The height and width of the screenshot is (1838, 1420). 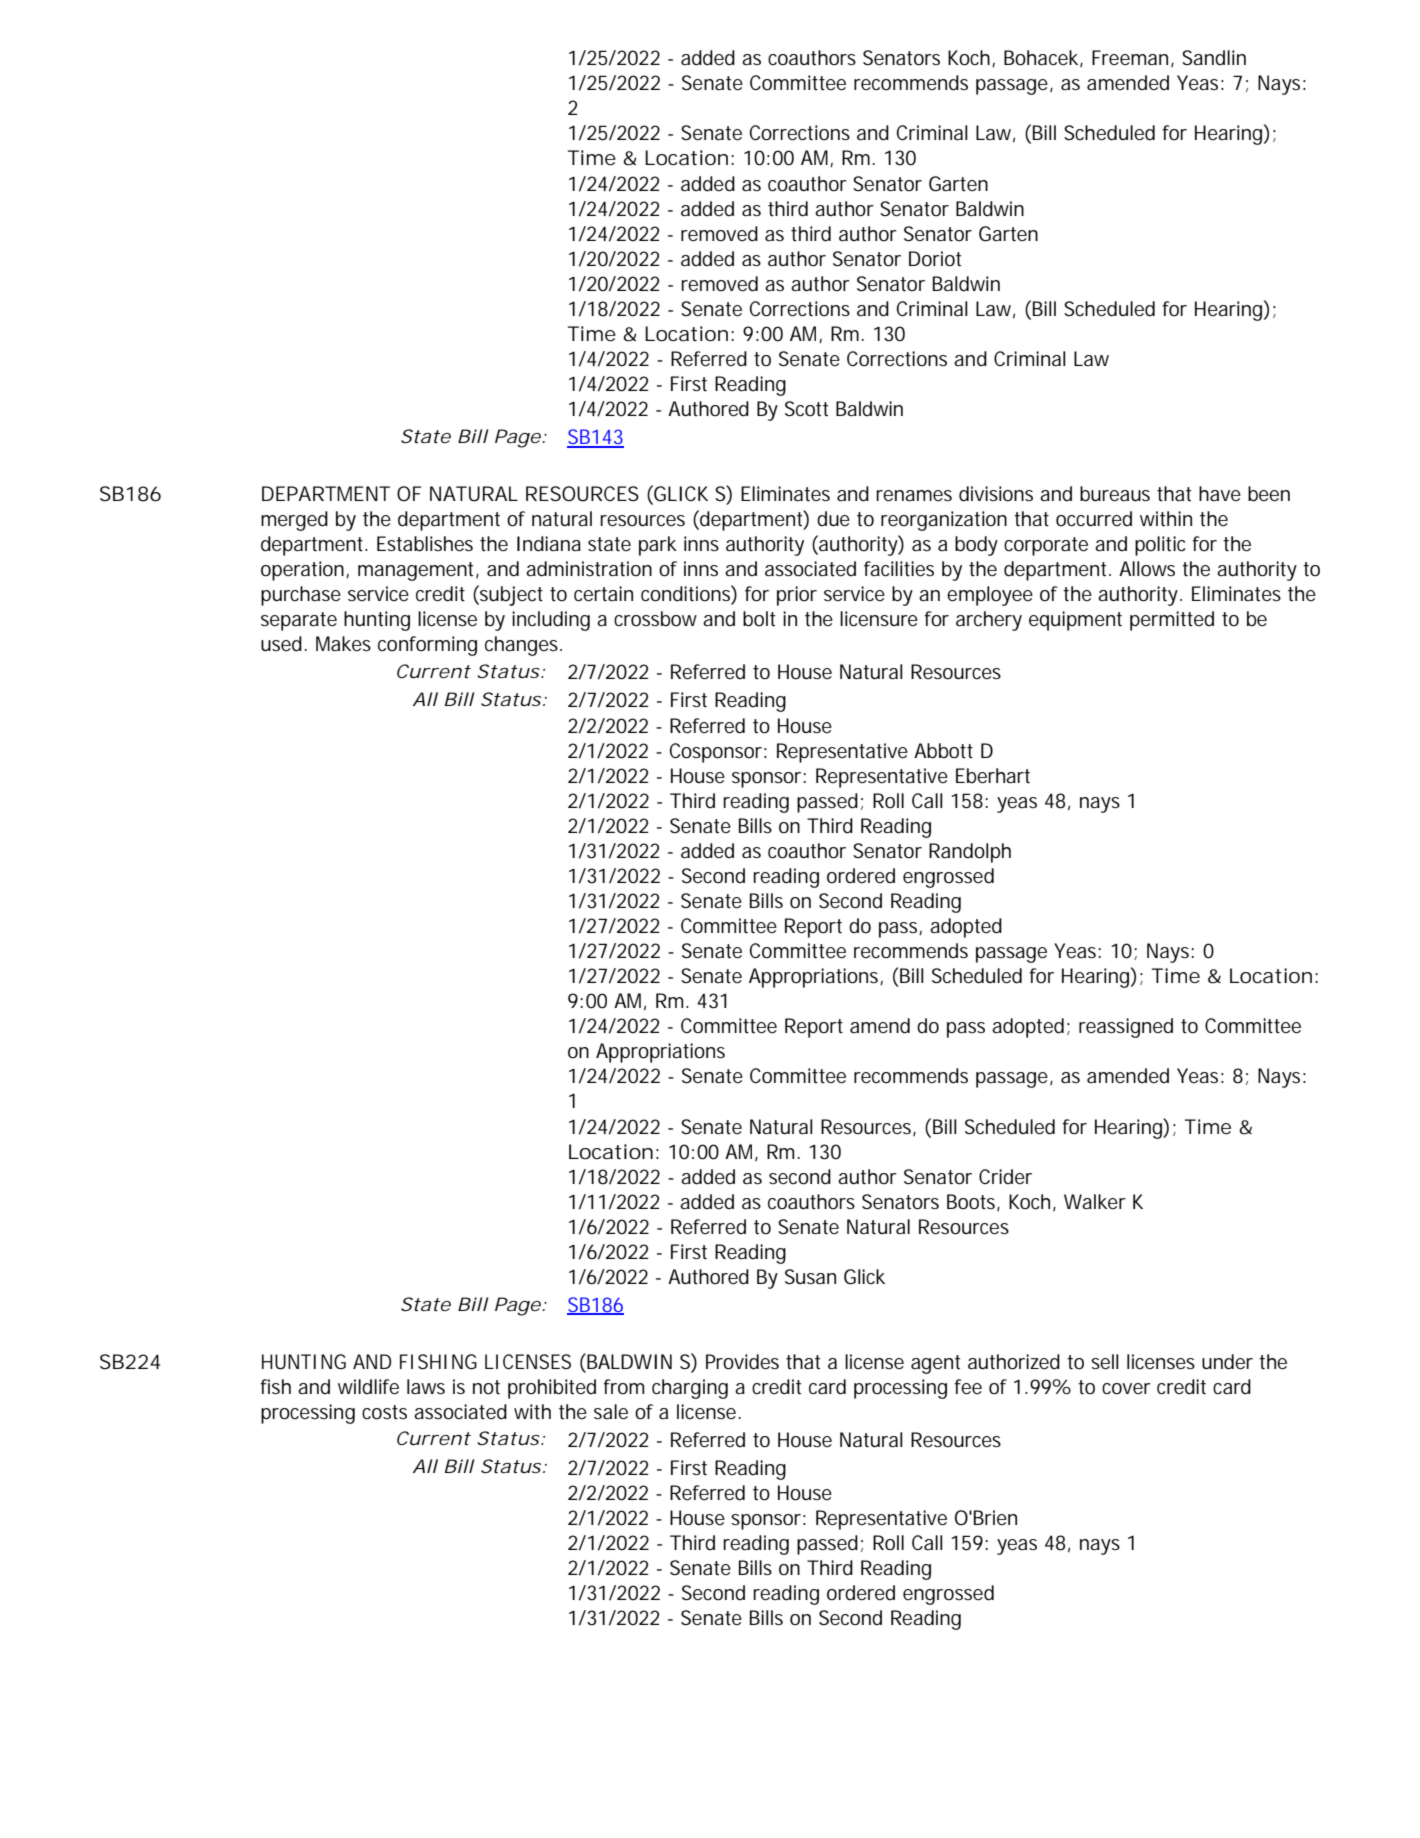 I want to click on Scott, so click(x=806, y=409).
